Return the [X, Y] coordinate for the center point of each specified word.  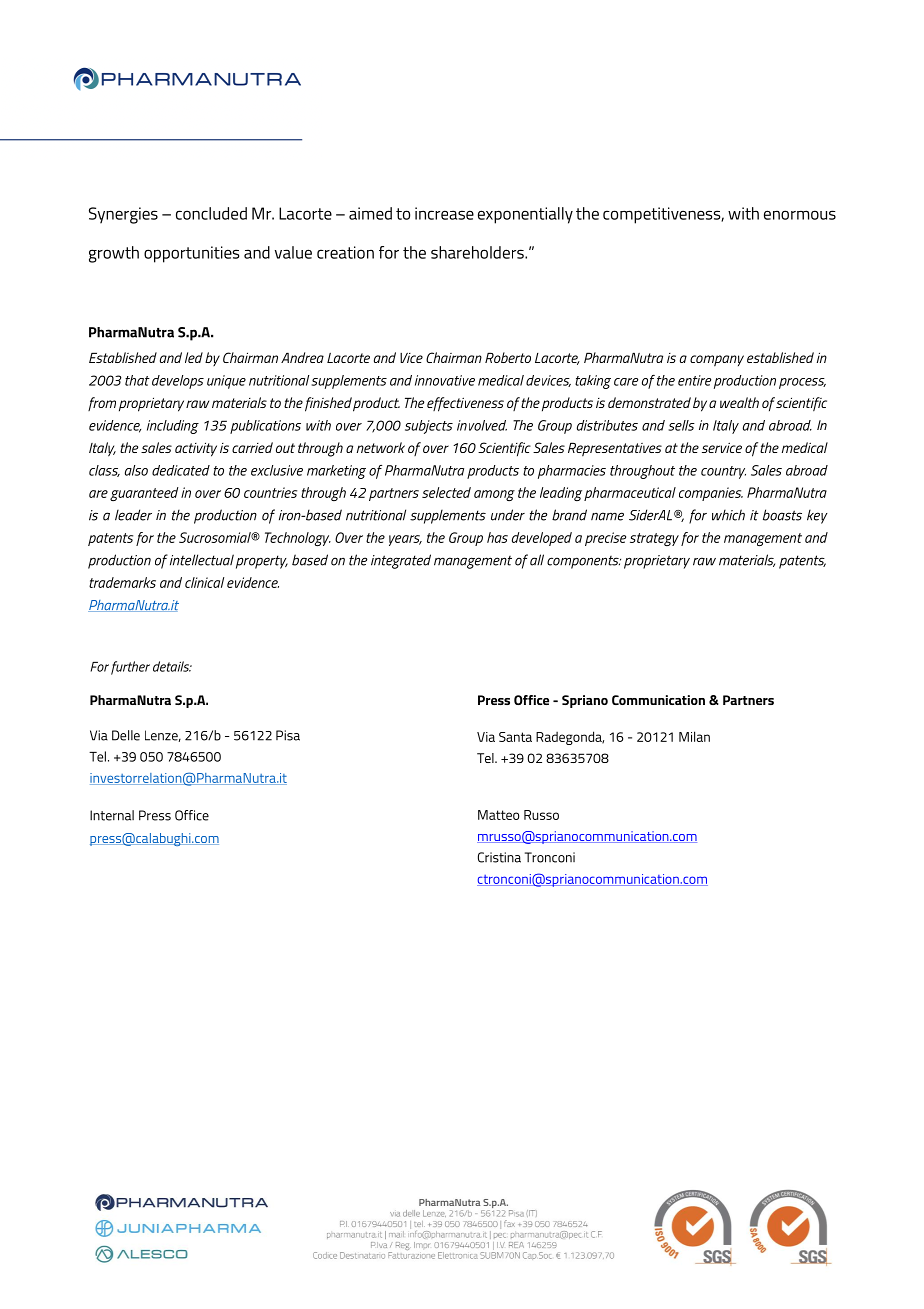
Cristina [499, 857]
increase [444, 213]
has [497, 537]
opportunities [191, 254]
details [172, 666]
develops [178, 382]
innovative [445, 380]
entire [694, 380]
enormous [800, 215]
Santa [515, 737]
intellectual [202, 560]
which [728, 515]
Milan [694, 736]
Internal [112, 815]
